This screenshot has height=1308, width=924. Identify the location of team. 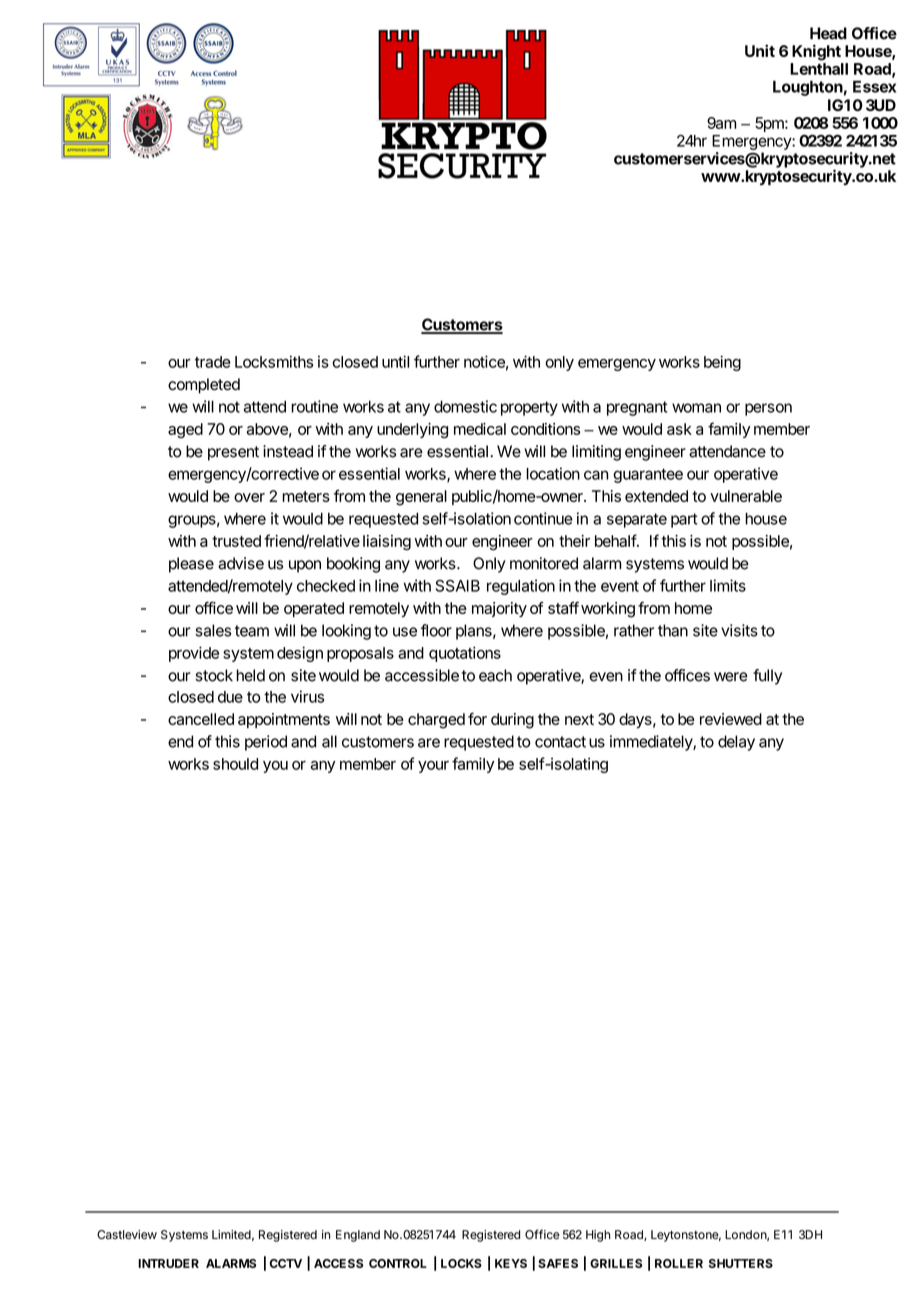
(252, 631).
